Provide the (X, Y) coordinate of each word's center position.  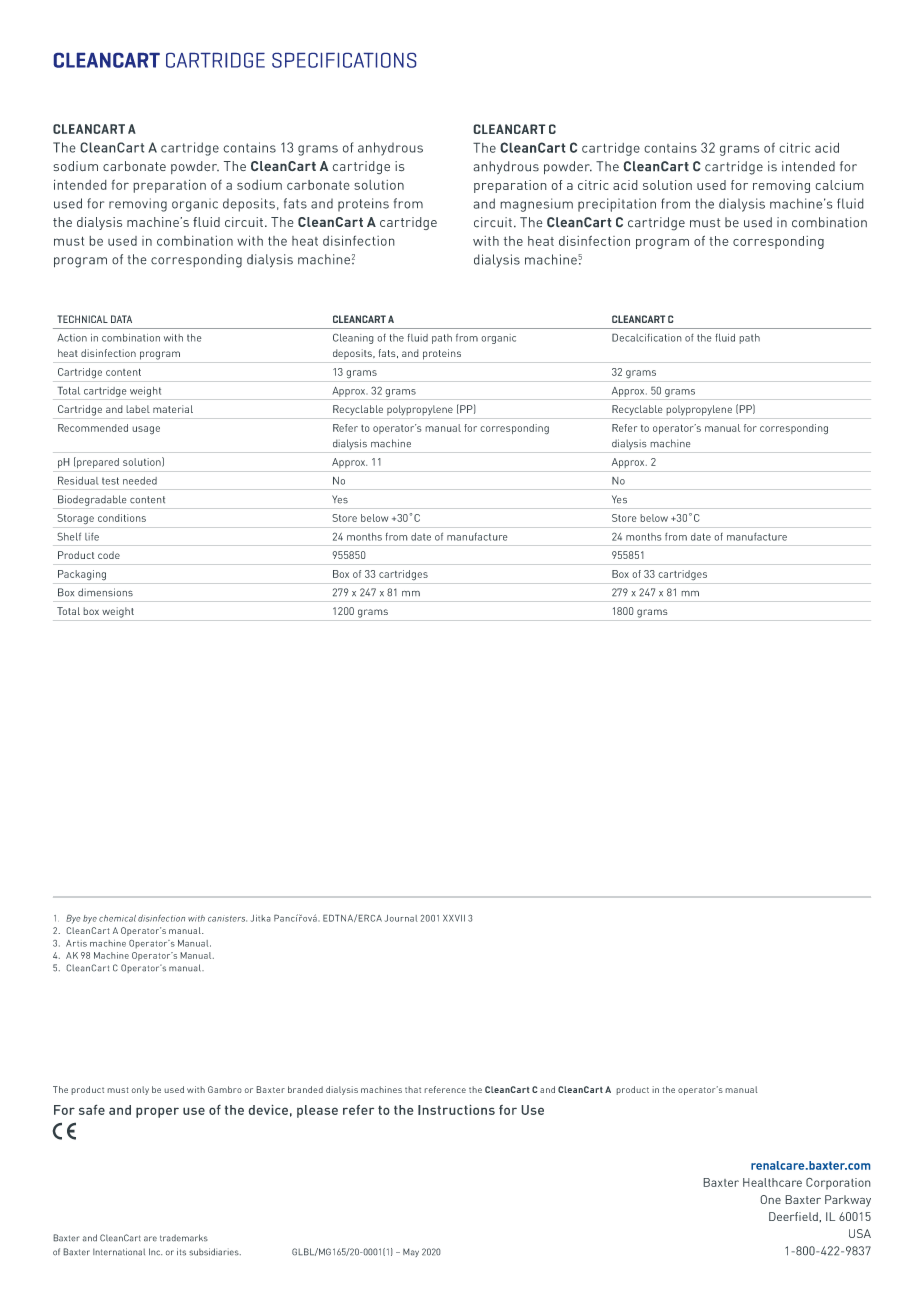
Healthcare (772, 1182)
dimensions (105, 592)
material (173, 409)
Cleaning (353, 338)
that (413, 1089)
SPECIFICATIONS (344, 60)
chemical (117, 918)
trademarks (184, 1238)
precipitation (617, 205)
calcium (839, 185)
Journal (401, 918)
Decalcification (647, 337)
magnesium (536, 205)
